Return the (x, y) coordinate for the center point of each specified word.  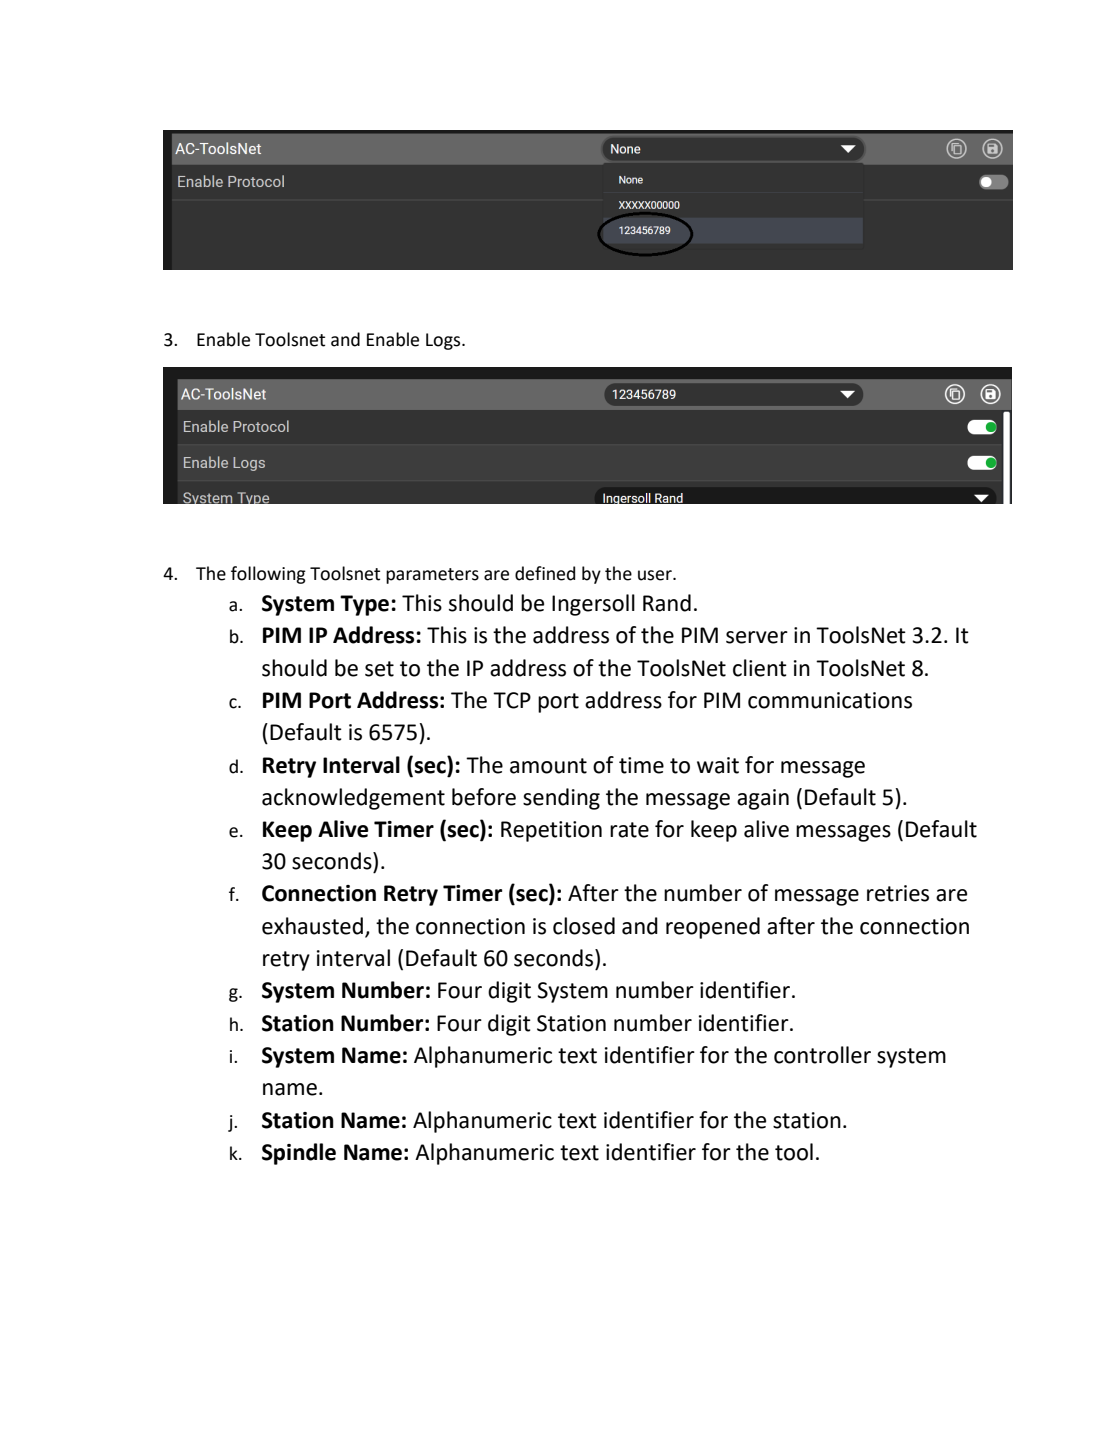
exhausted (312, 926)
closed (584, 926)
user (656, 575)
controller (822, 1055)
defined (545, 573)
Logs (444, 341)
